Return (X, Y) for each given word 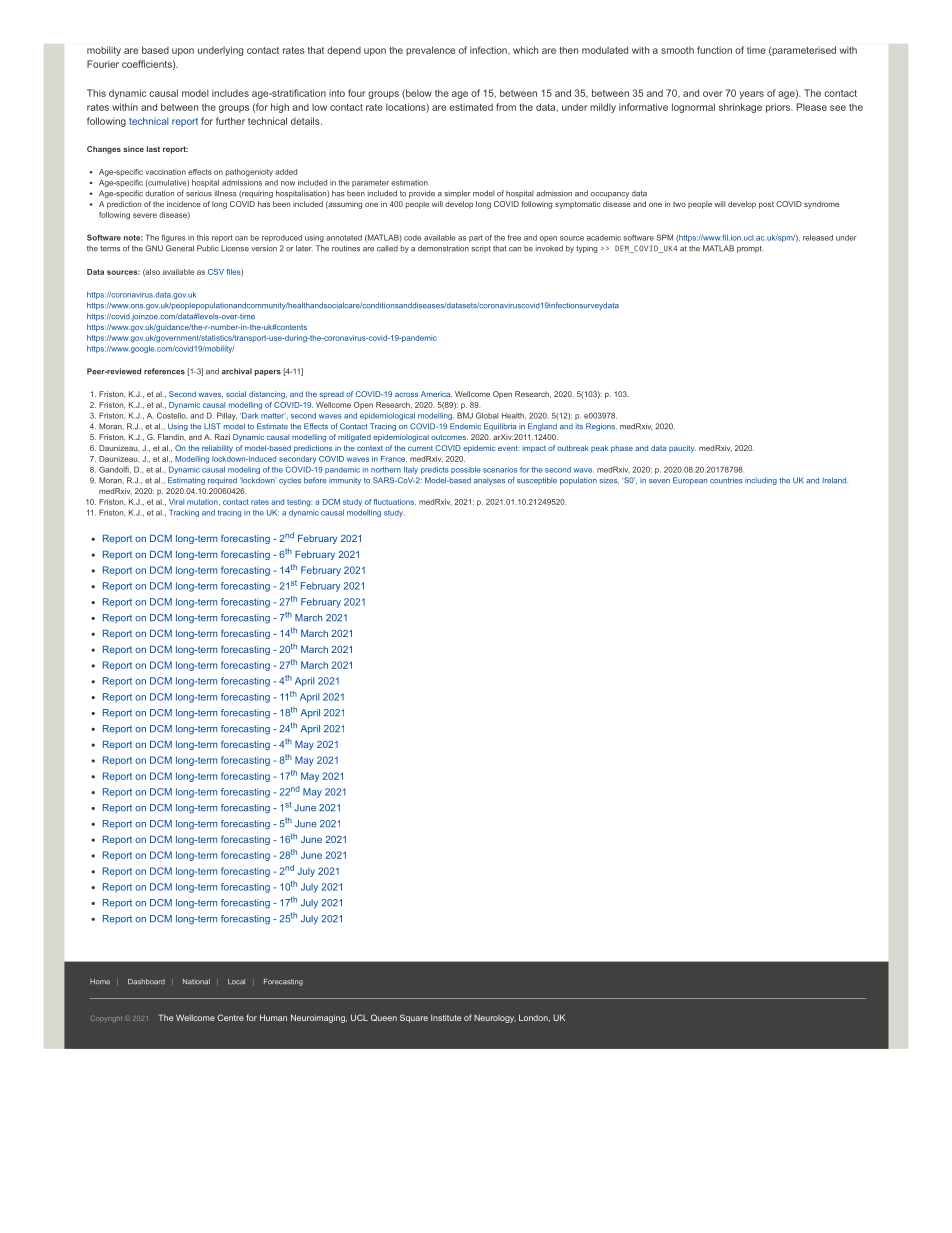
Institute (446, 1018)
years (751, 95)
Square (414, 1018)
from (506, 107)
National (196, 982)
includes (230, 93)
